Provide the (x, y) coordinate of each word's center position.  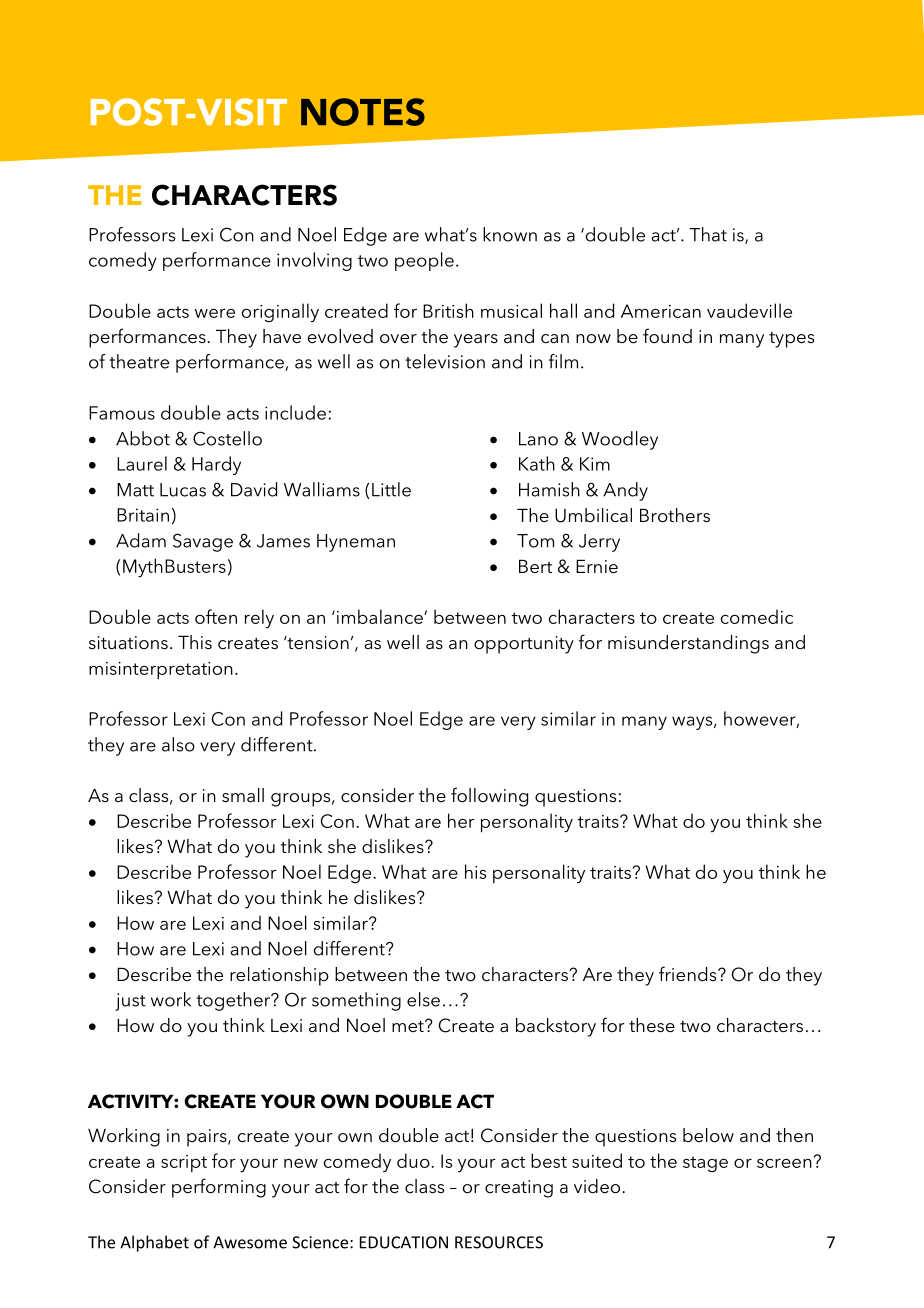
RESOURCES (499, 1242)
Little (391, 489)
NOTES (363, 112)
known (510, 234)
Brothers (675, 515)
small (243, 795)
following (489, 797)
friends (689, 974)
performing (219, 1188)
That (708, 234)
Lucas (183, 490)
